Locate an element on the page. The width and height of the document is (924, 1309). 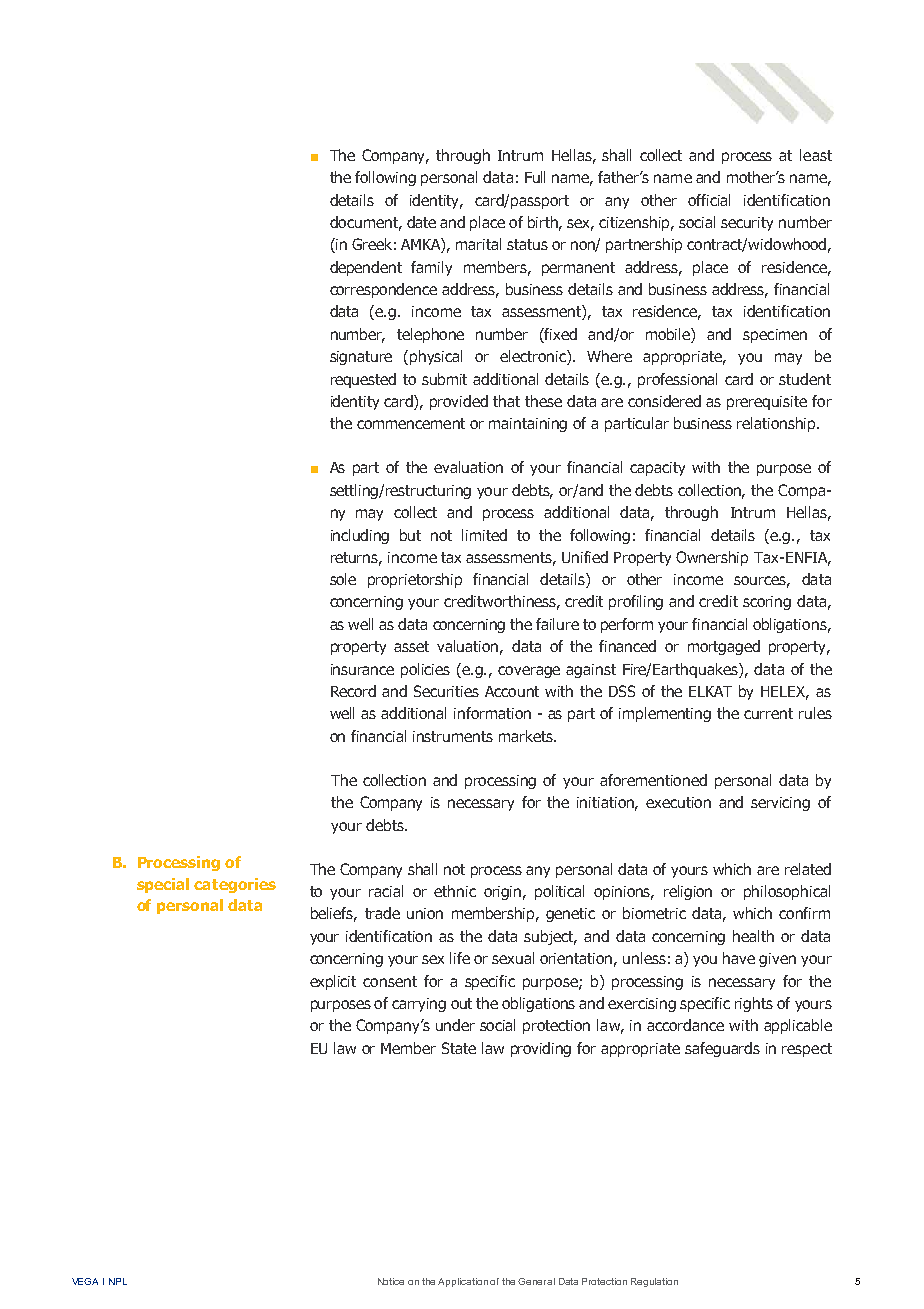
instruments is located at coordinates (453, 736).
